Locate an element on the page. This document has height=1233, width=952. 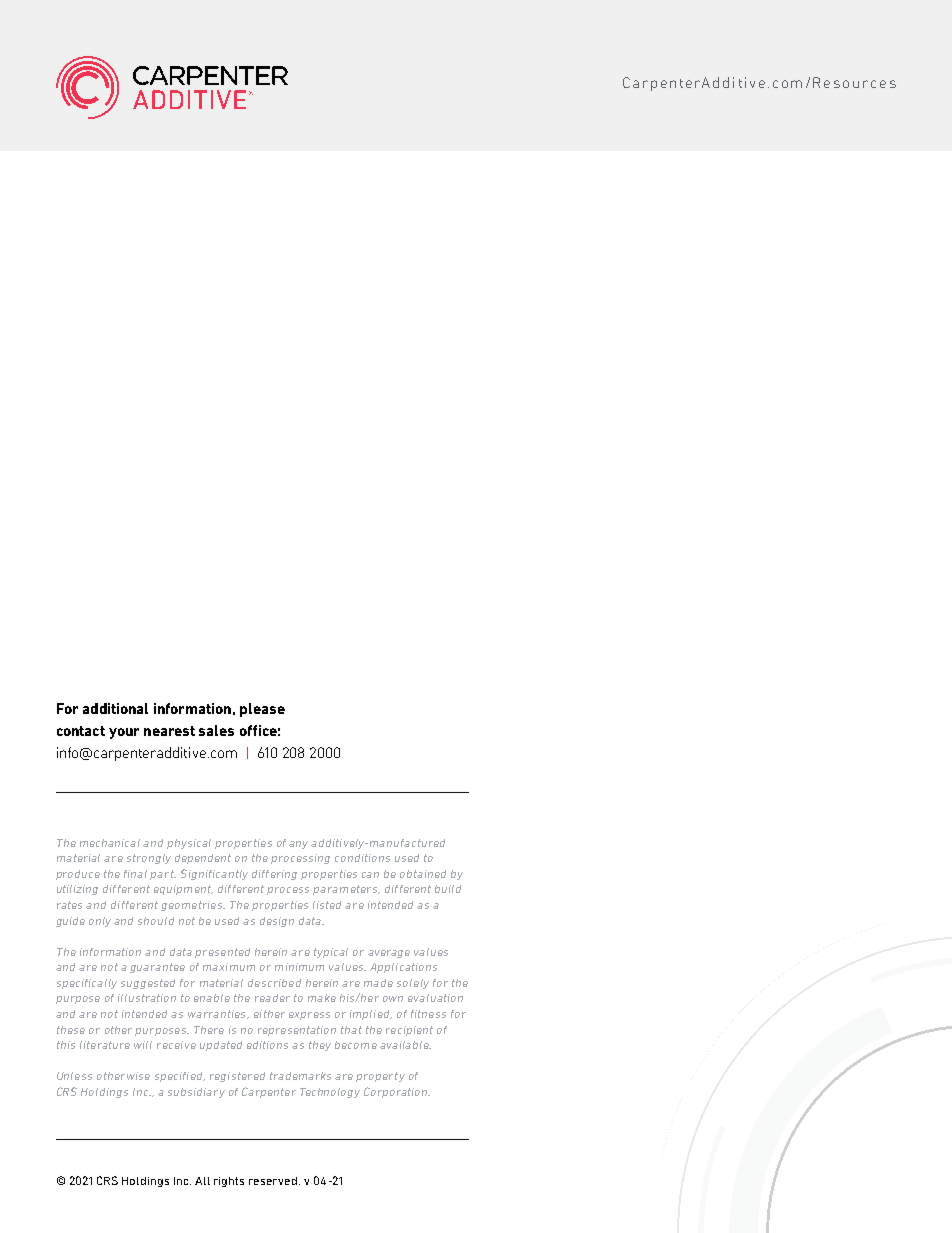
Corporation is located at coordinates (397, 1092).
